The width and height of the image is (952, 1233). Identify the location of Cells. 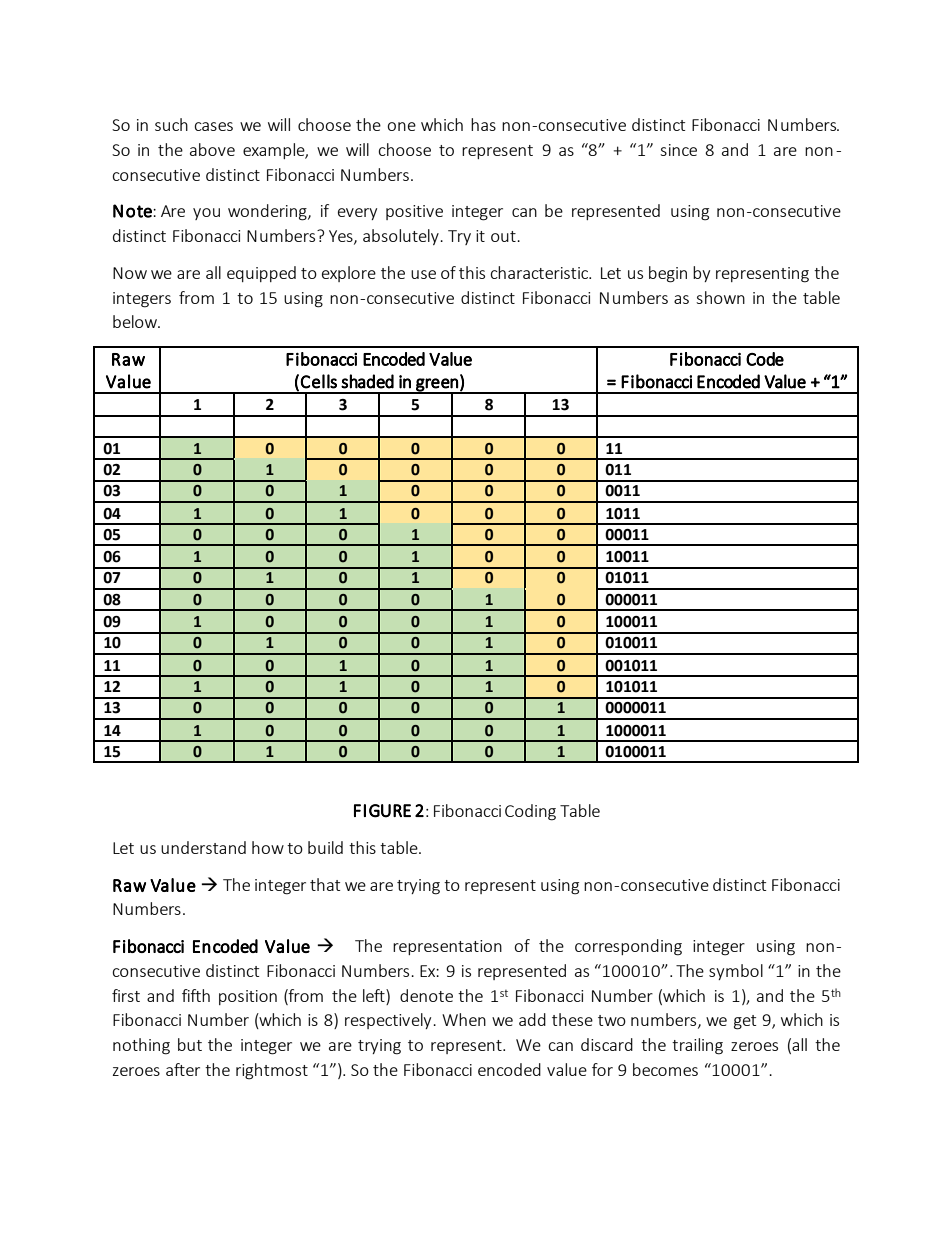
(318, 381).
